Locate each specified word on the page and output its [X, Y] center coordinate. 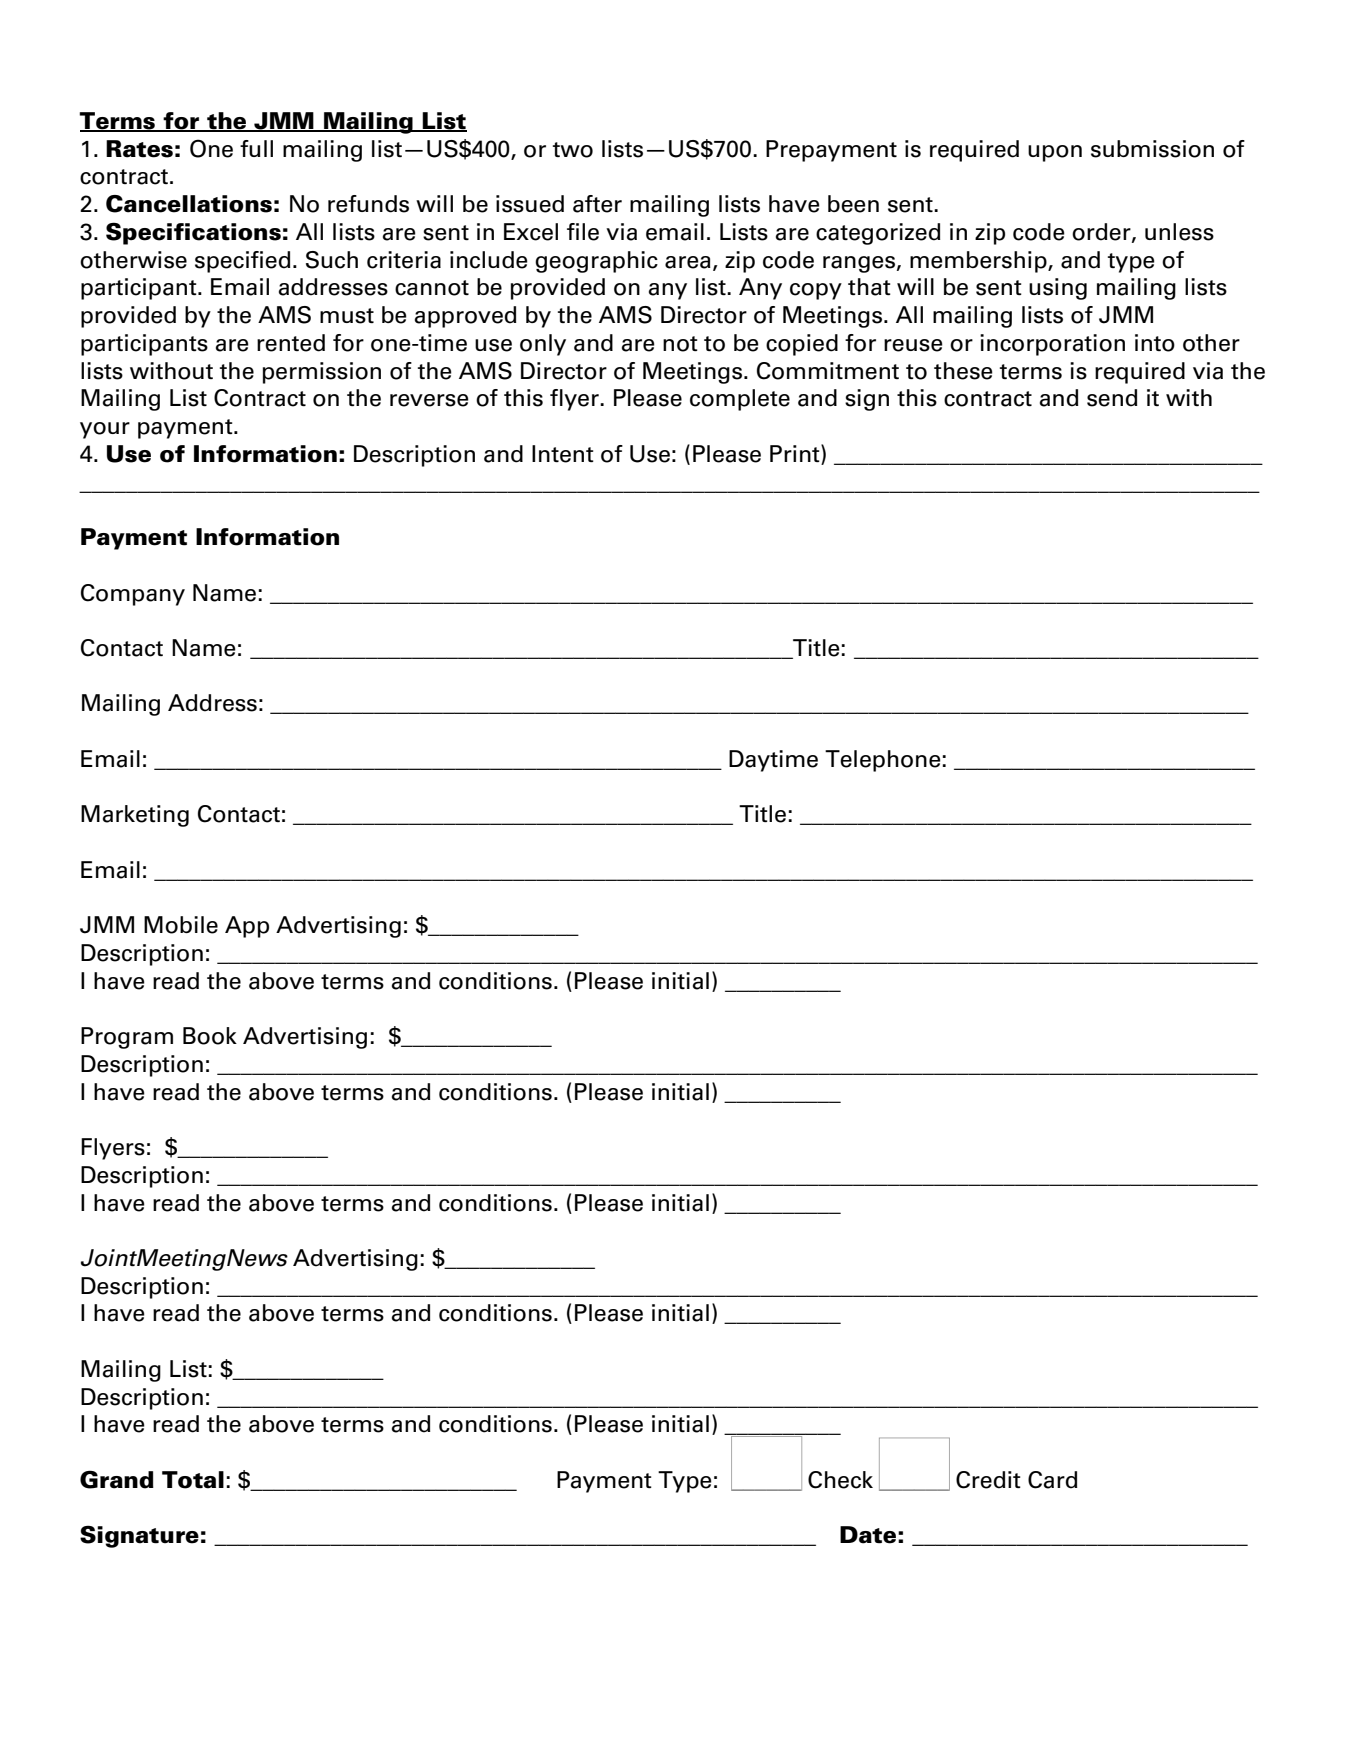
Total [193, 1480]
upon [1055, 153]
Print [796, 453]
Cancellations [189, 204]
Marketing [135, 816]
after [597, 204]
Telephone [883, 761]
